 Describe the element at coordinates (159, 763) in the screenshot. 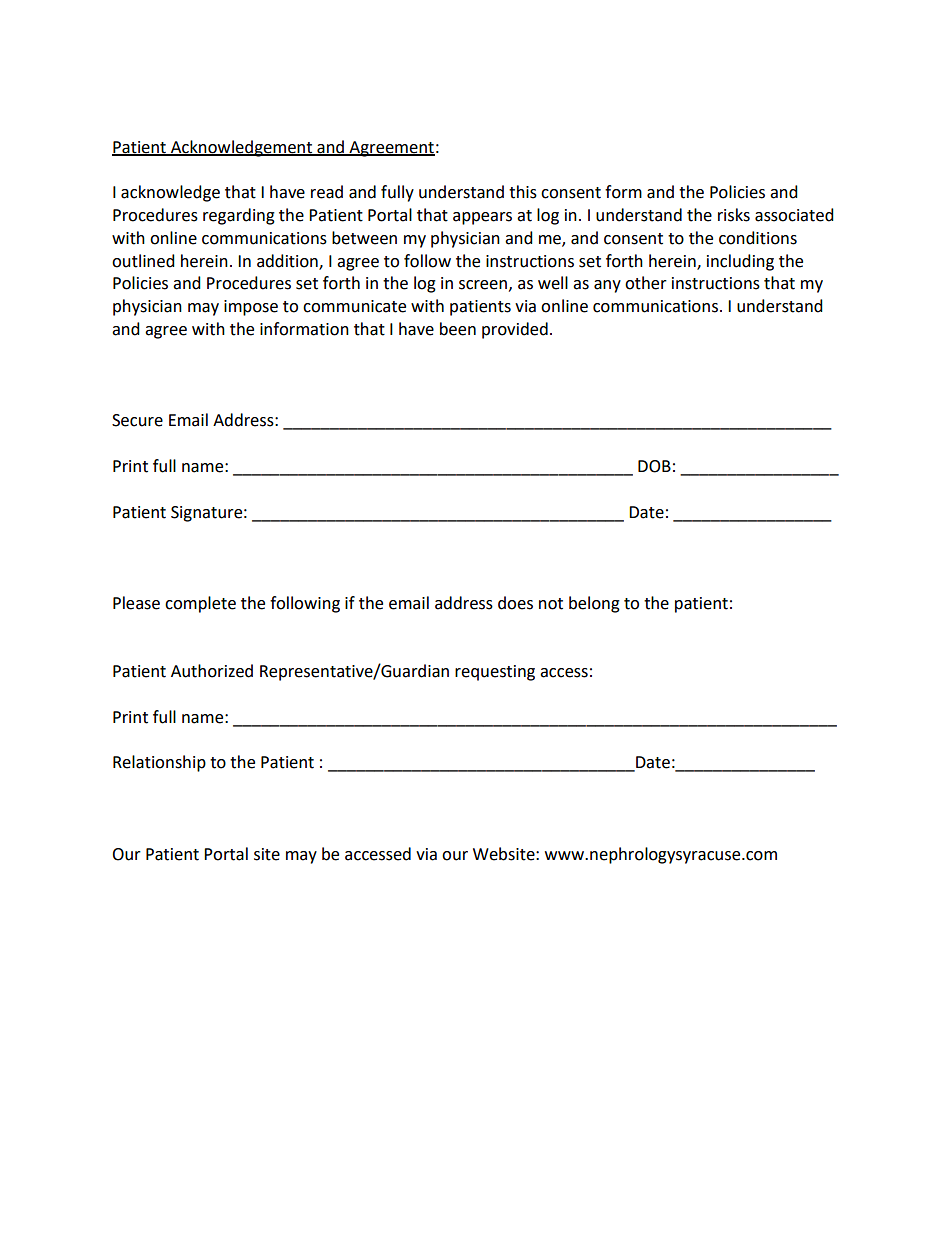

I see `Relationship` at that location.
